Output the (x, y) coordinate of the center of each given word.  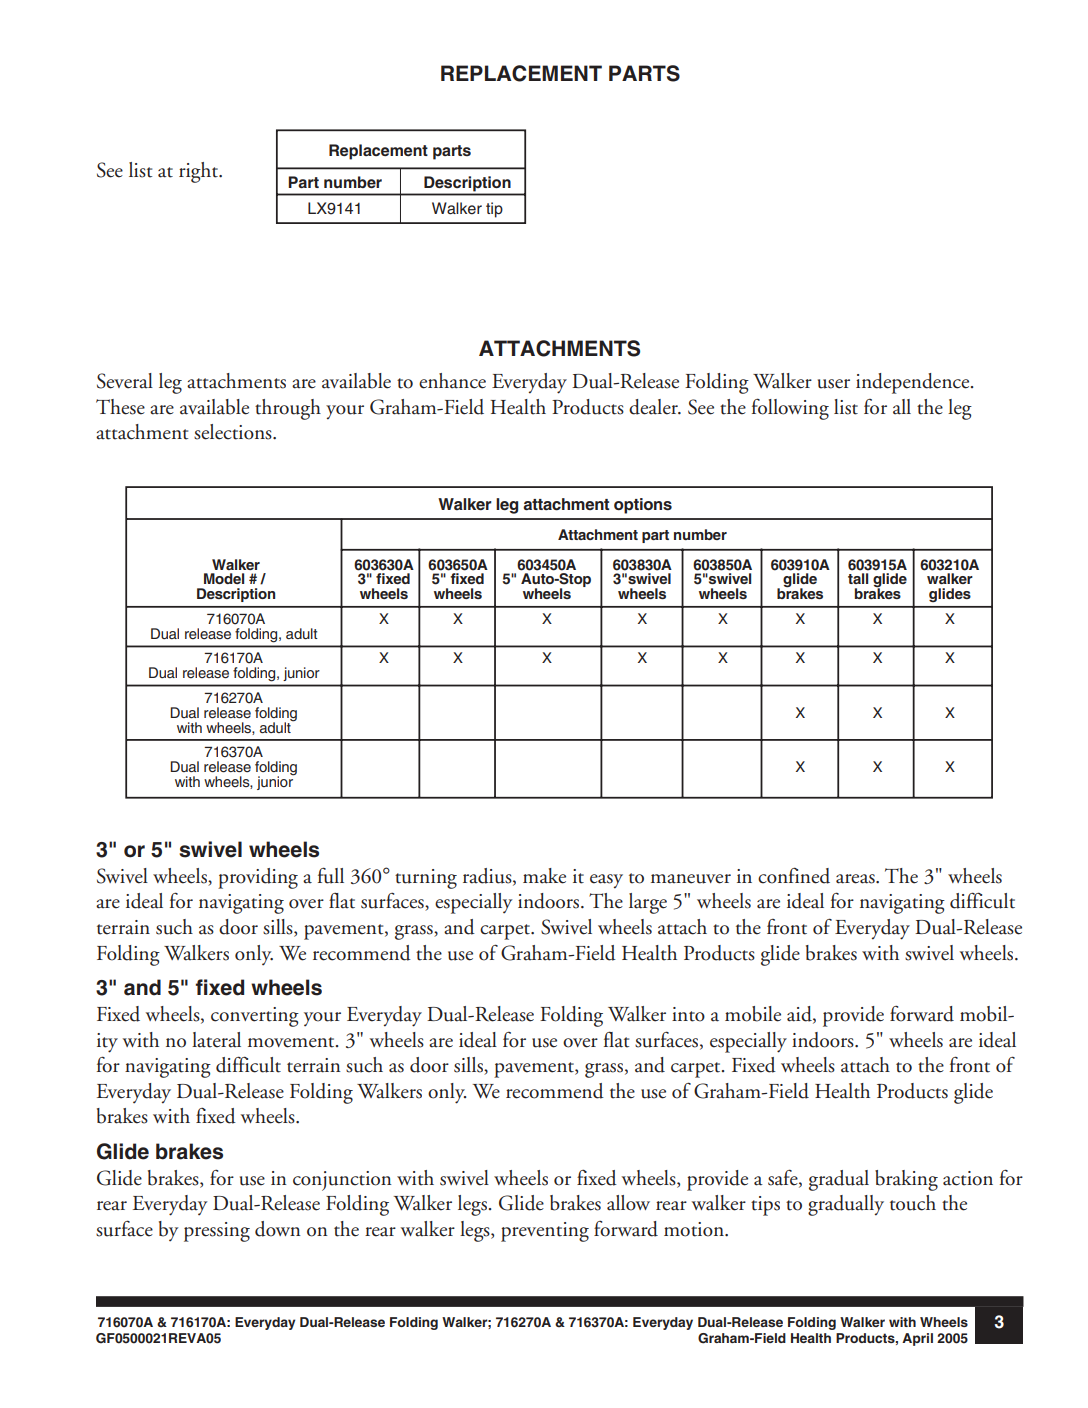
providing (258, 878)
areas (856, 879)
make (544, 876)
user (834, 384)
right (199, 172)
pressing (217, 1232)
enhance (452, 381)
